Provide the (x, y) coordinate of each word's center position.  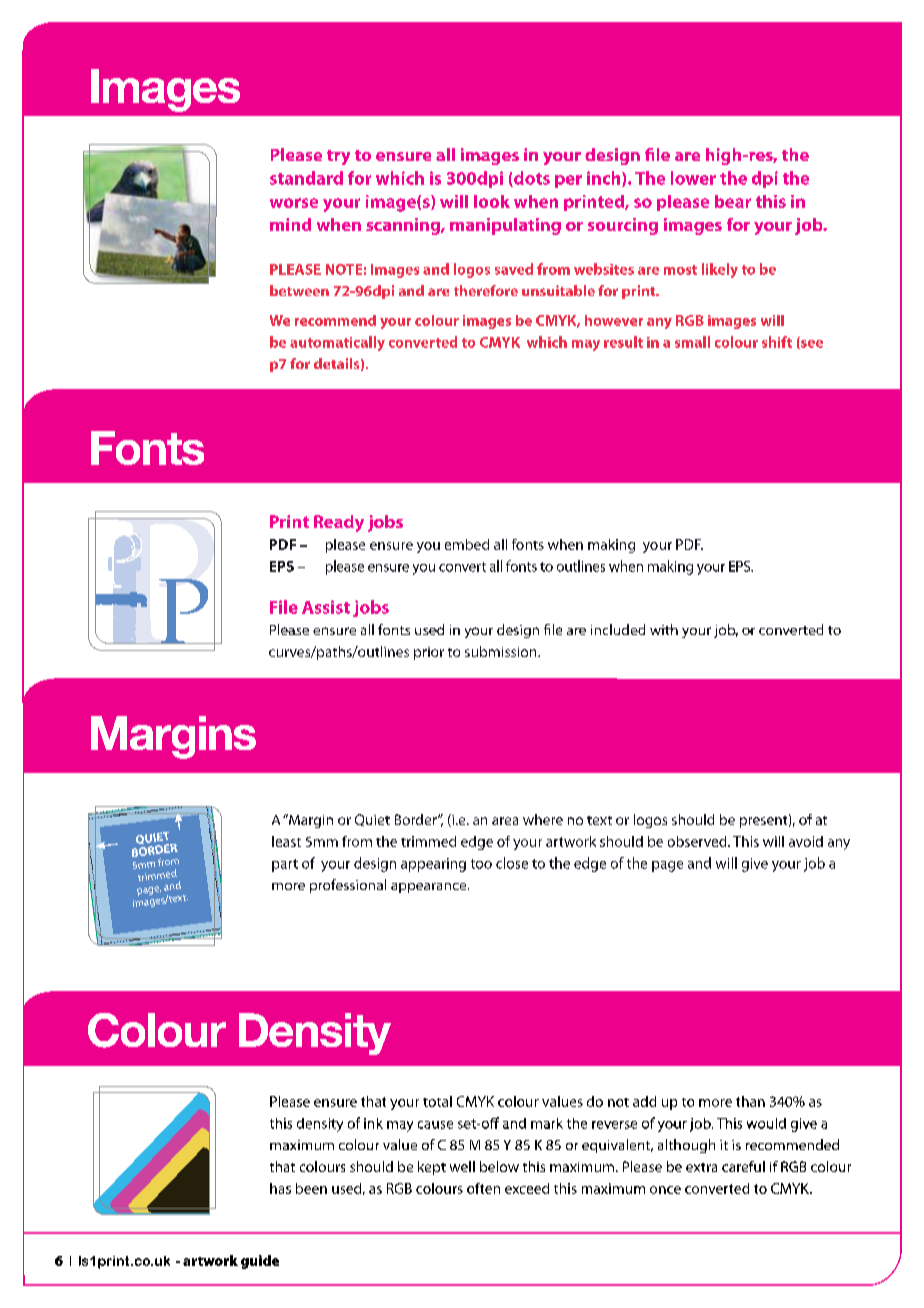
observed (698, 841)
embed (467, 544)
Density (315, 1034)
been (311, 1188)
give (755, 865)
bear (733, 201)
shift (777, 342)
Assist (326, 607)
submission (502, 651)
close (512, 863)
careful (743, 1166)
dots (531, 179)
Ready (339, 523)
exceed (527, 1188)
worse (294, 203)
